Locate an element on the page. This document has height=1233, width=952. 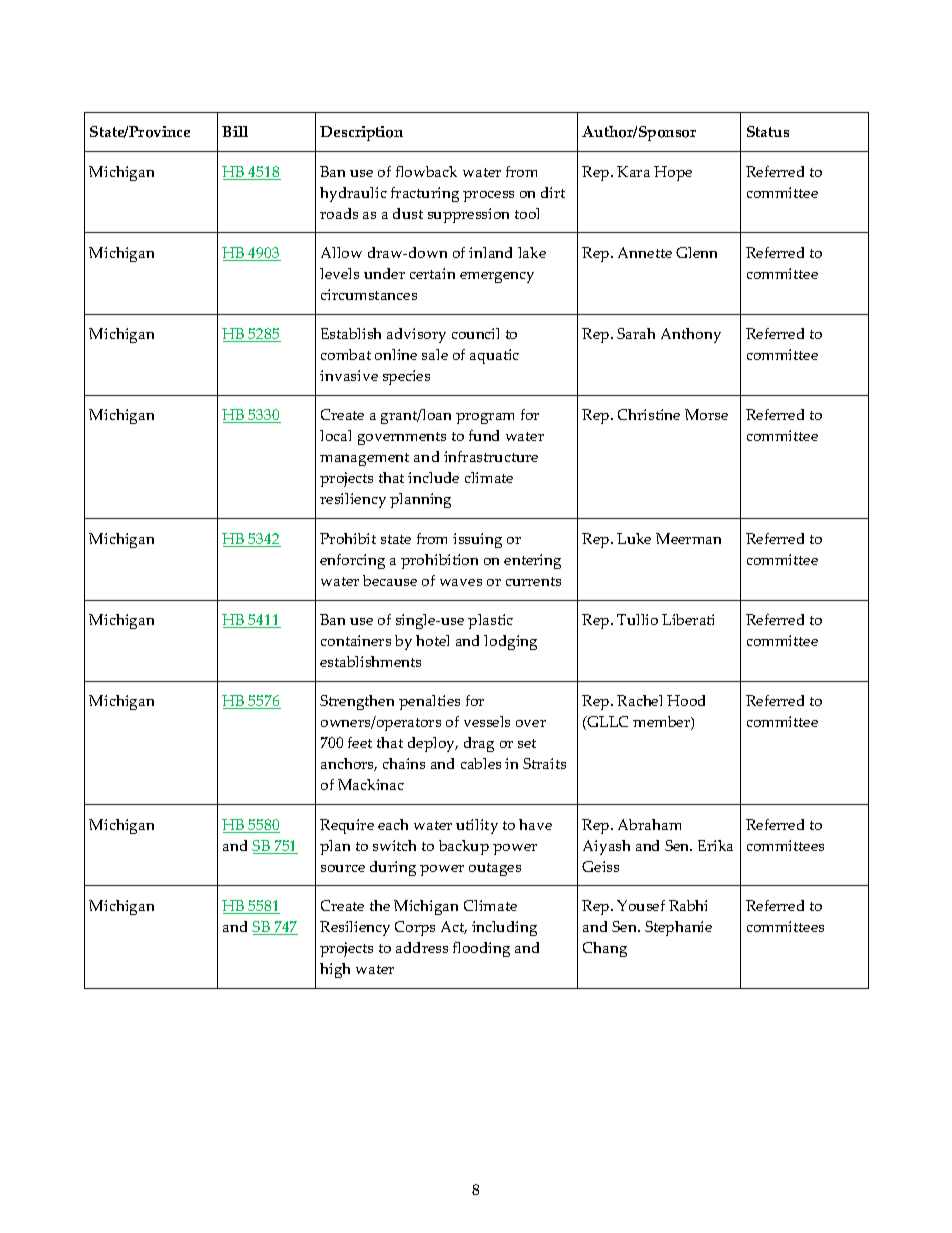
Luke is located at coordinates (634, 538).
